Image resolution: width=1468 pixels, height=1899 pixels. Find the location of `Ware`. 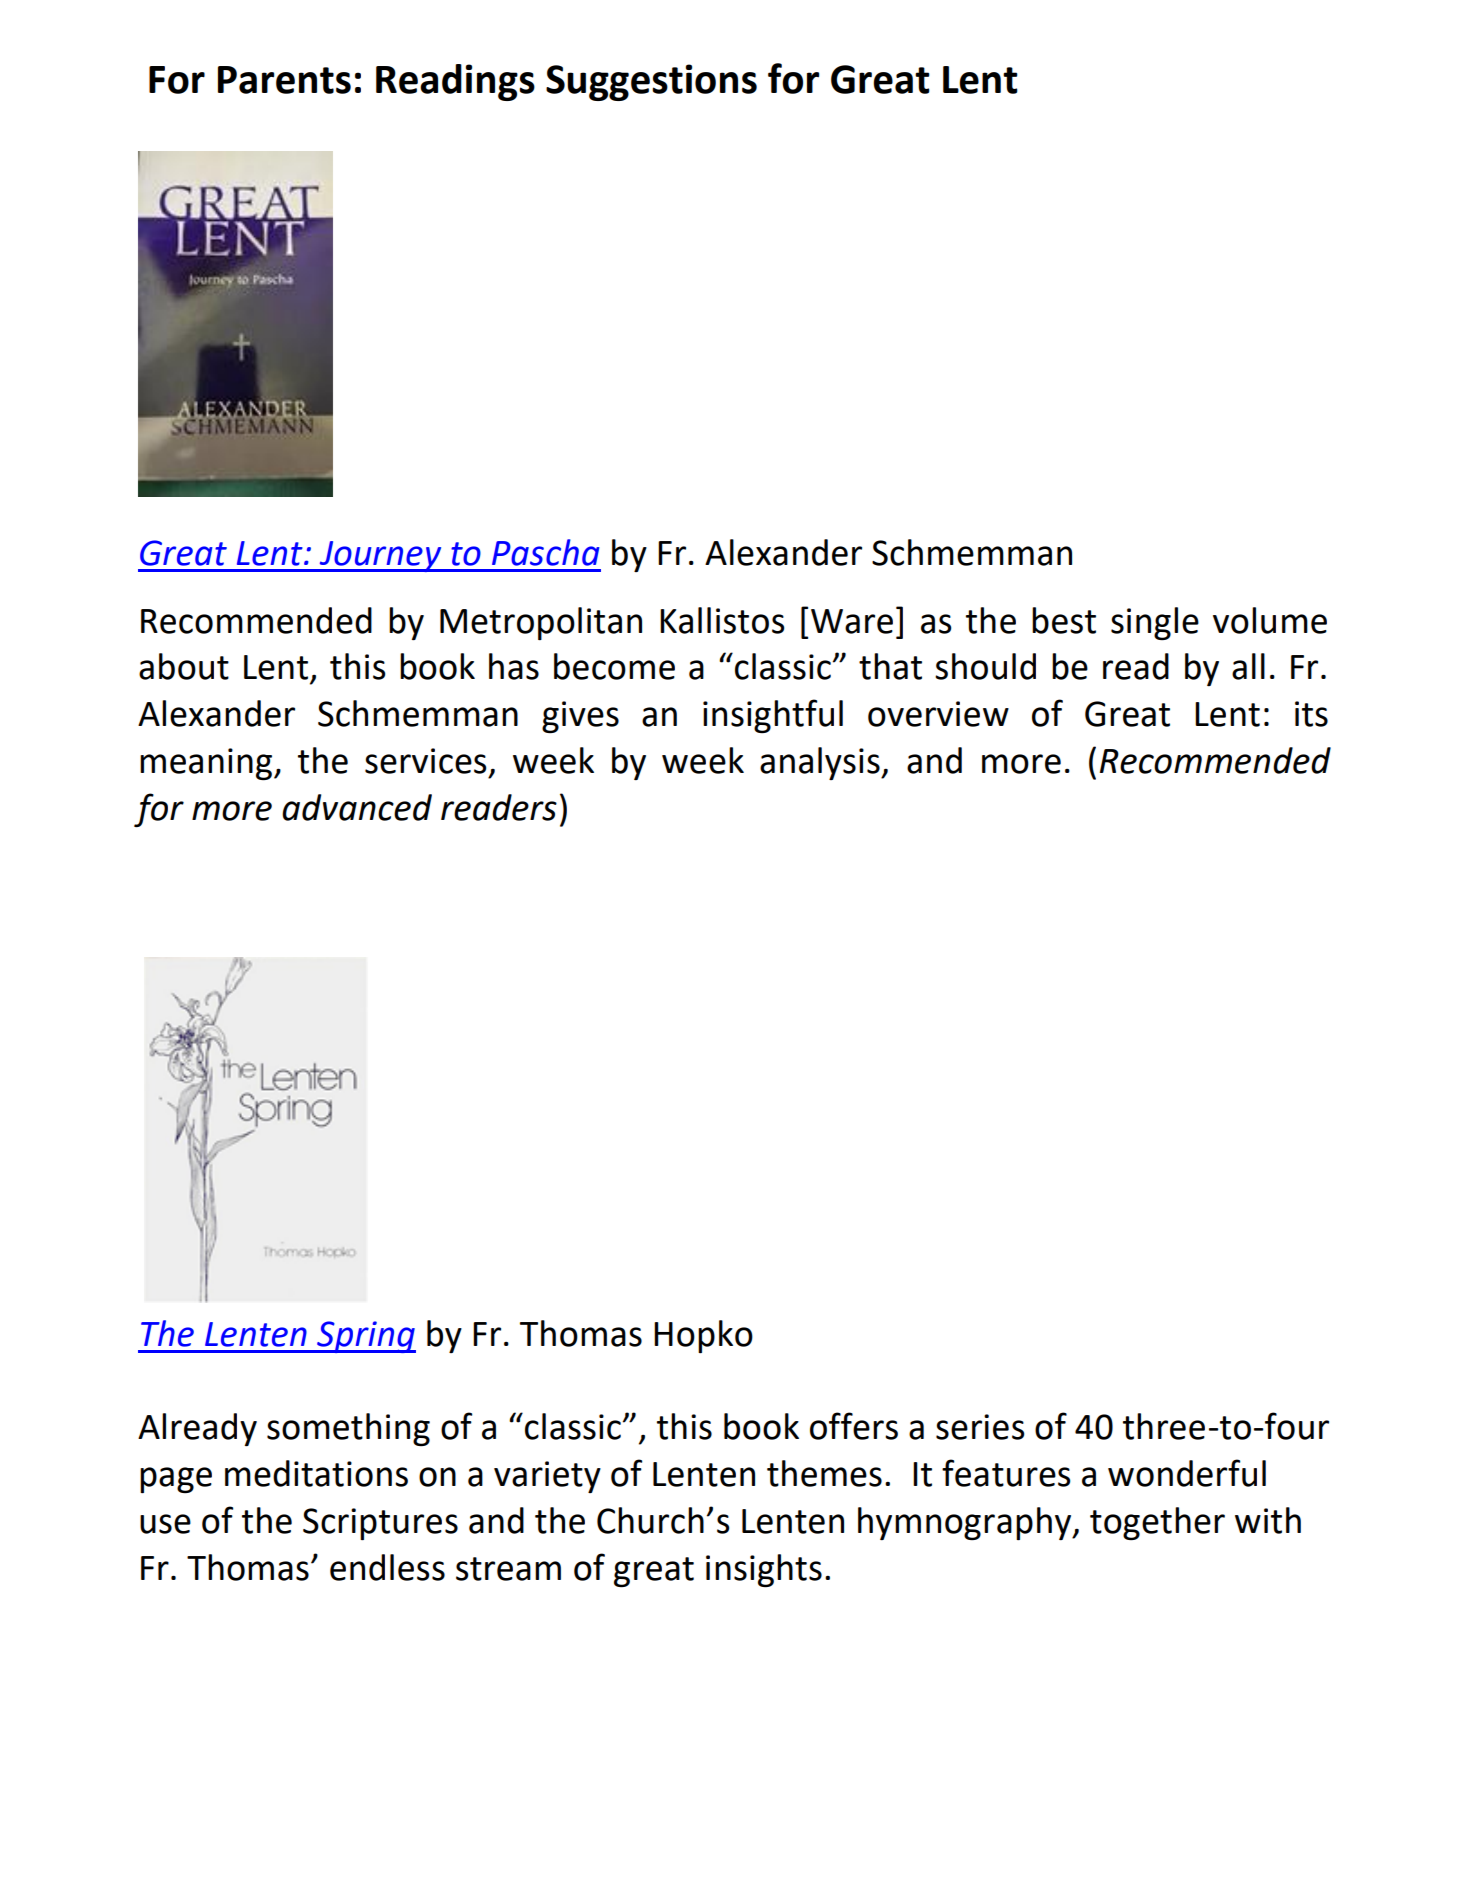

Ware is located at coordinates (852, 621).
